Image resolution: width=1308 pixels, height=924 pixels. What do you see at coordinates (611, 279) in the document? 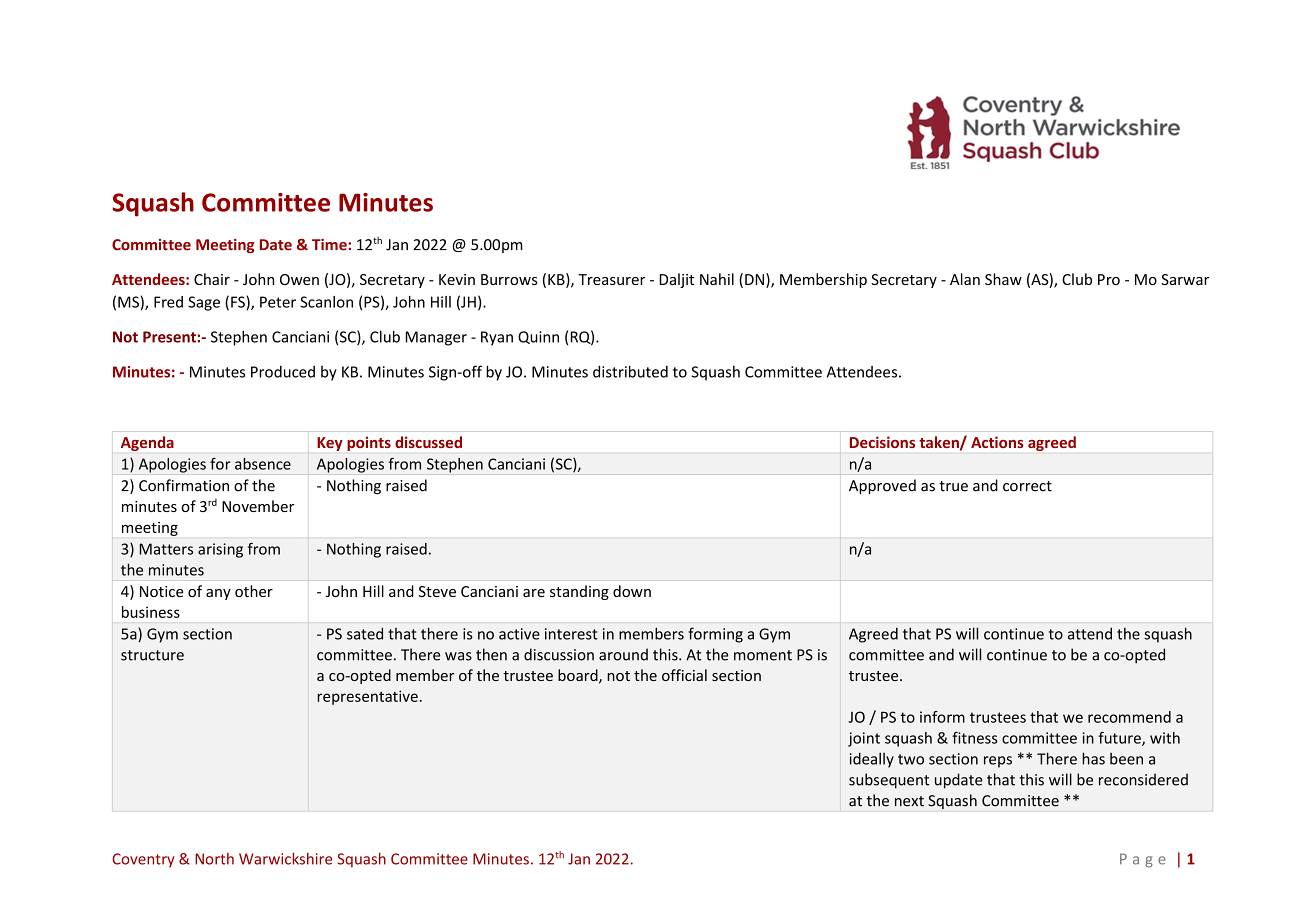
I see `Treasurer` at bounding box center [611, 279].
